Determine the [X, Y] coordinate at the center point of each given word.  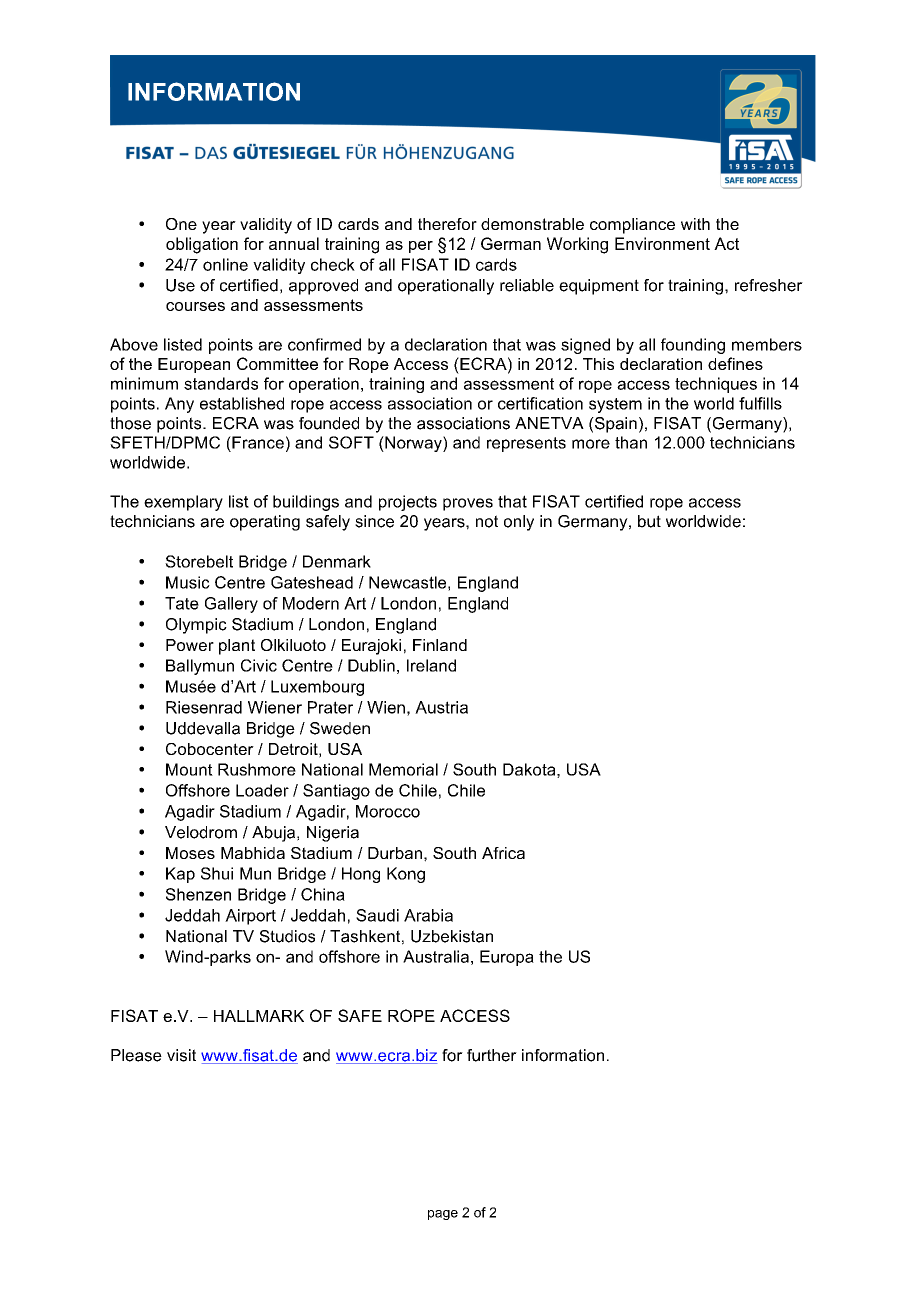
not [487, 521]
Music [188, 582]
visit [181, 1055]
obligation [202, 245]
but [649, 521]
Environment [662, 243]
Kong [406, 875]
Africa [503, 853]
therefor [447, 224]
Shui [217, 873]
